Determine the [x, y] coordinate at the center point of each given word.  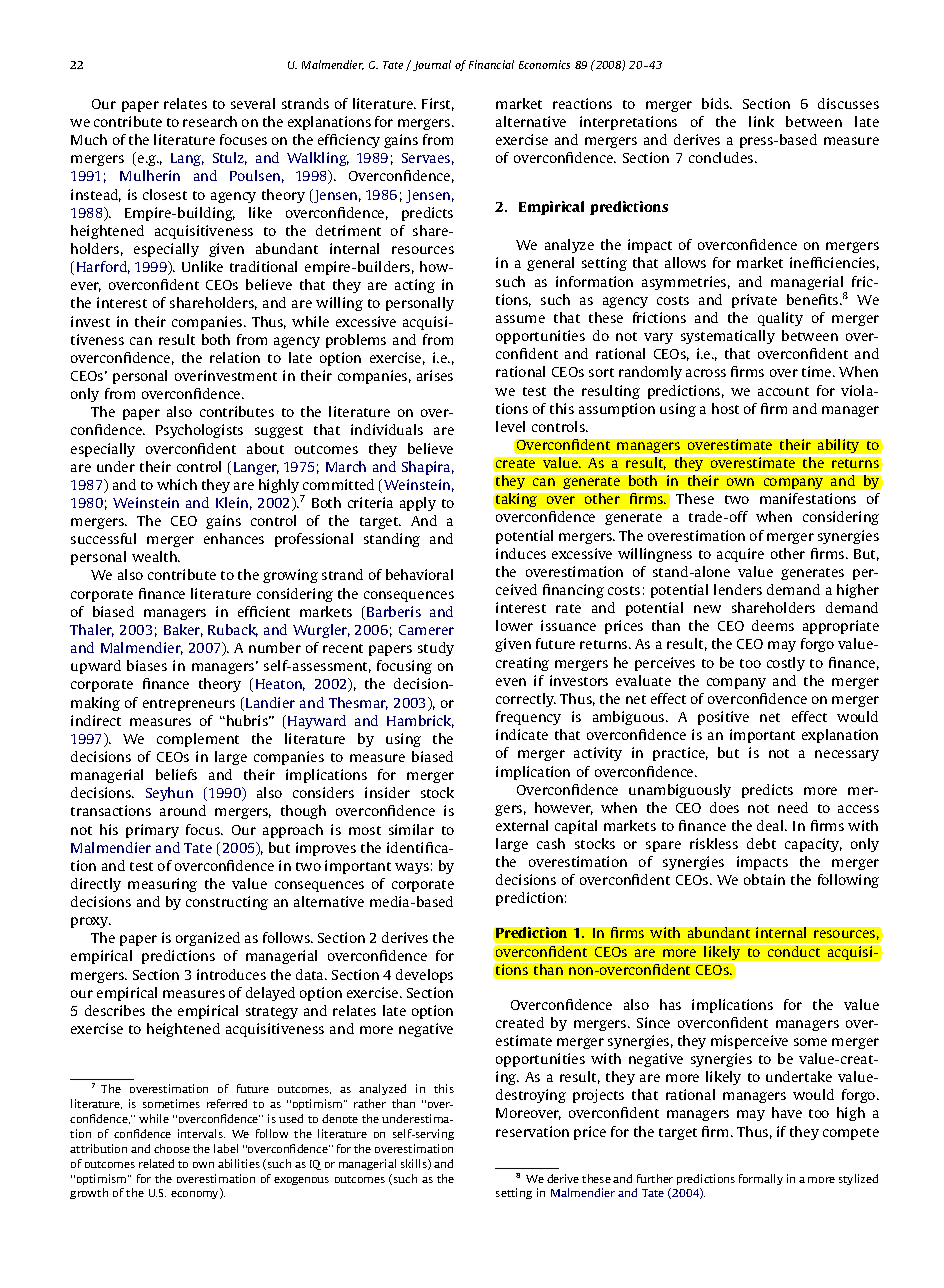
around [183, 810]
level [510, 426]
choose [172, 1148]
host [725, 408]
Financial [491, 64]
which [177, 484]
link [761, 121]
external [522, 825]
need [793, 807]
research [210, 121]
